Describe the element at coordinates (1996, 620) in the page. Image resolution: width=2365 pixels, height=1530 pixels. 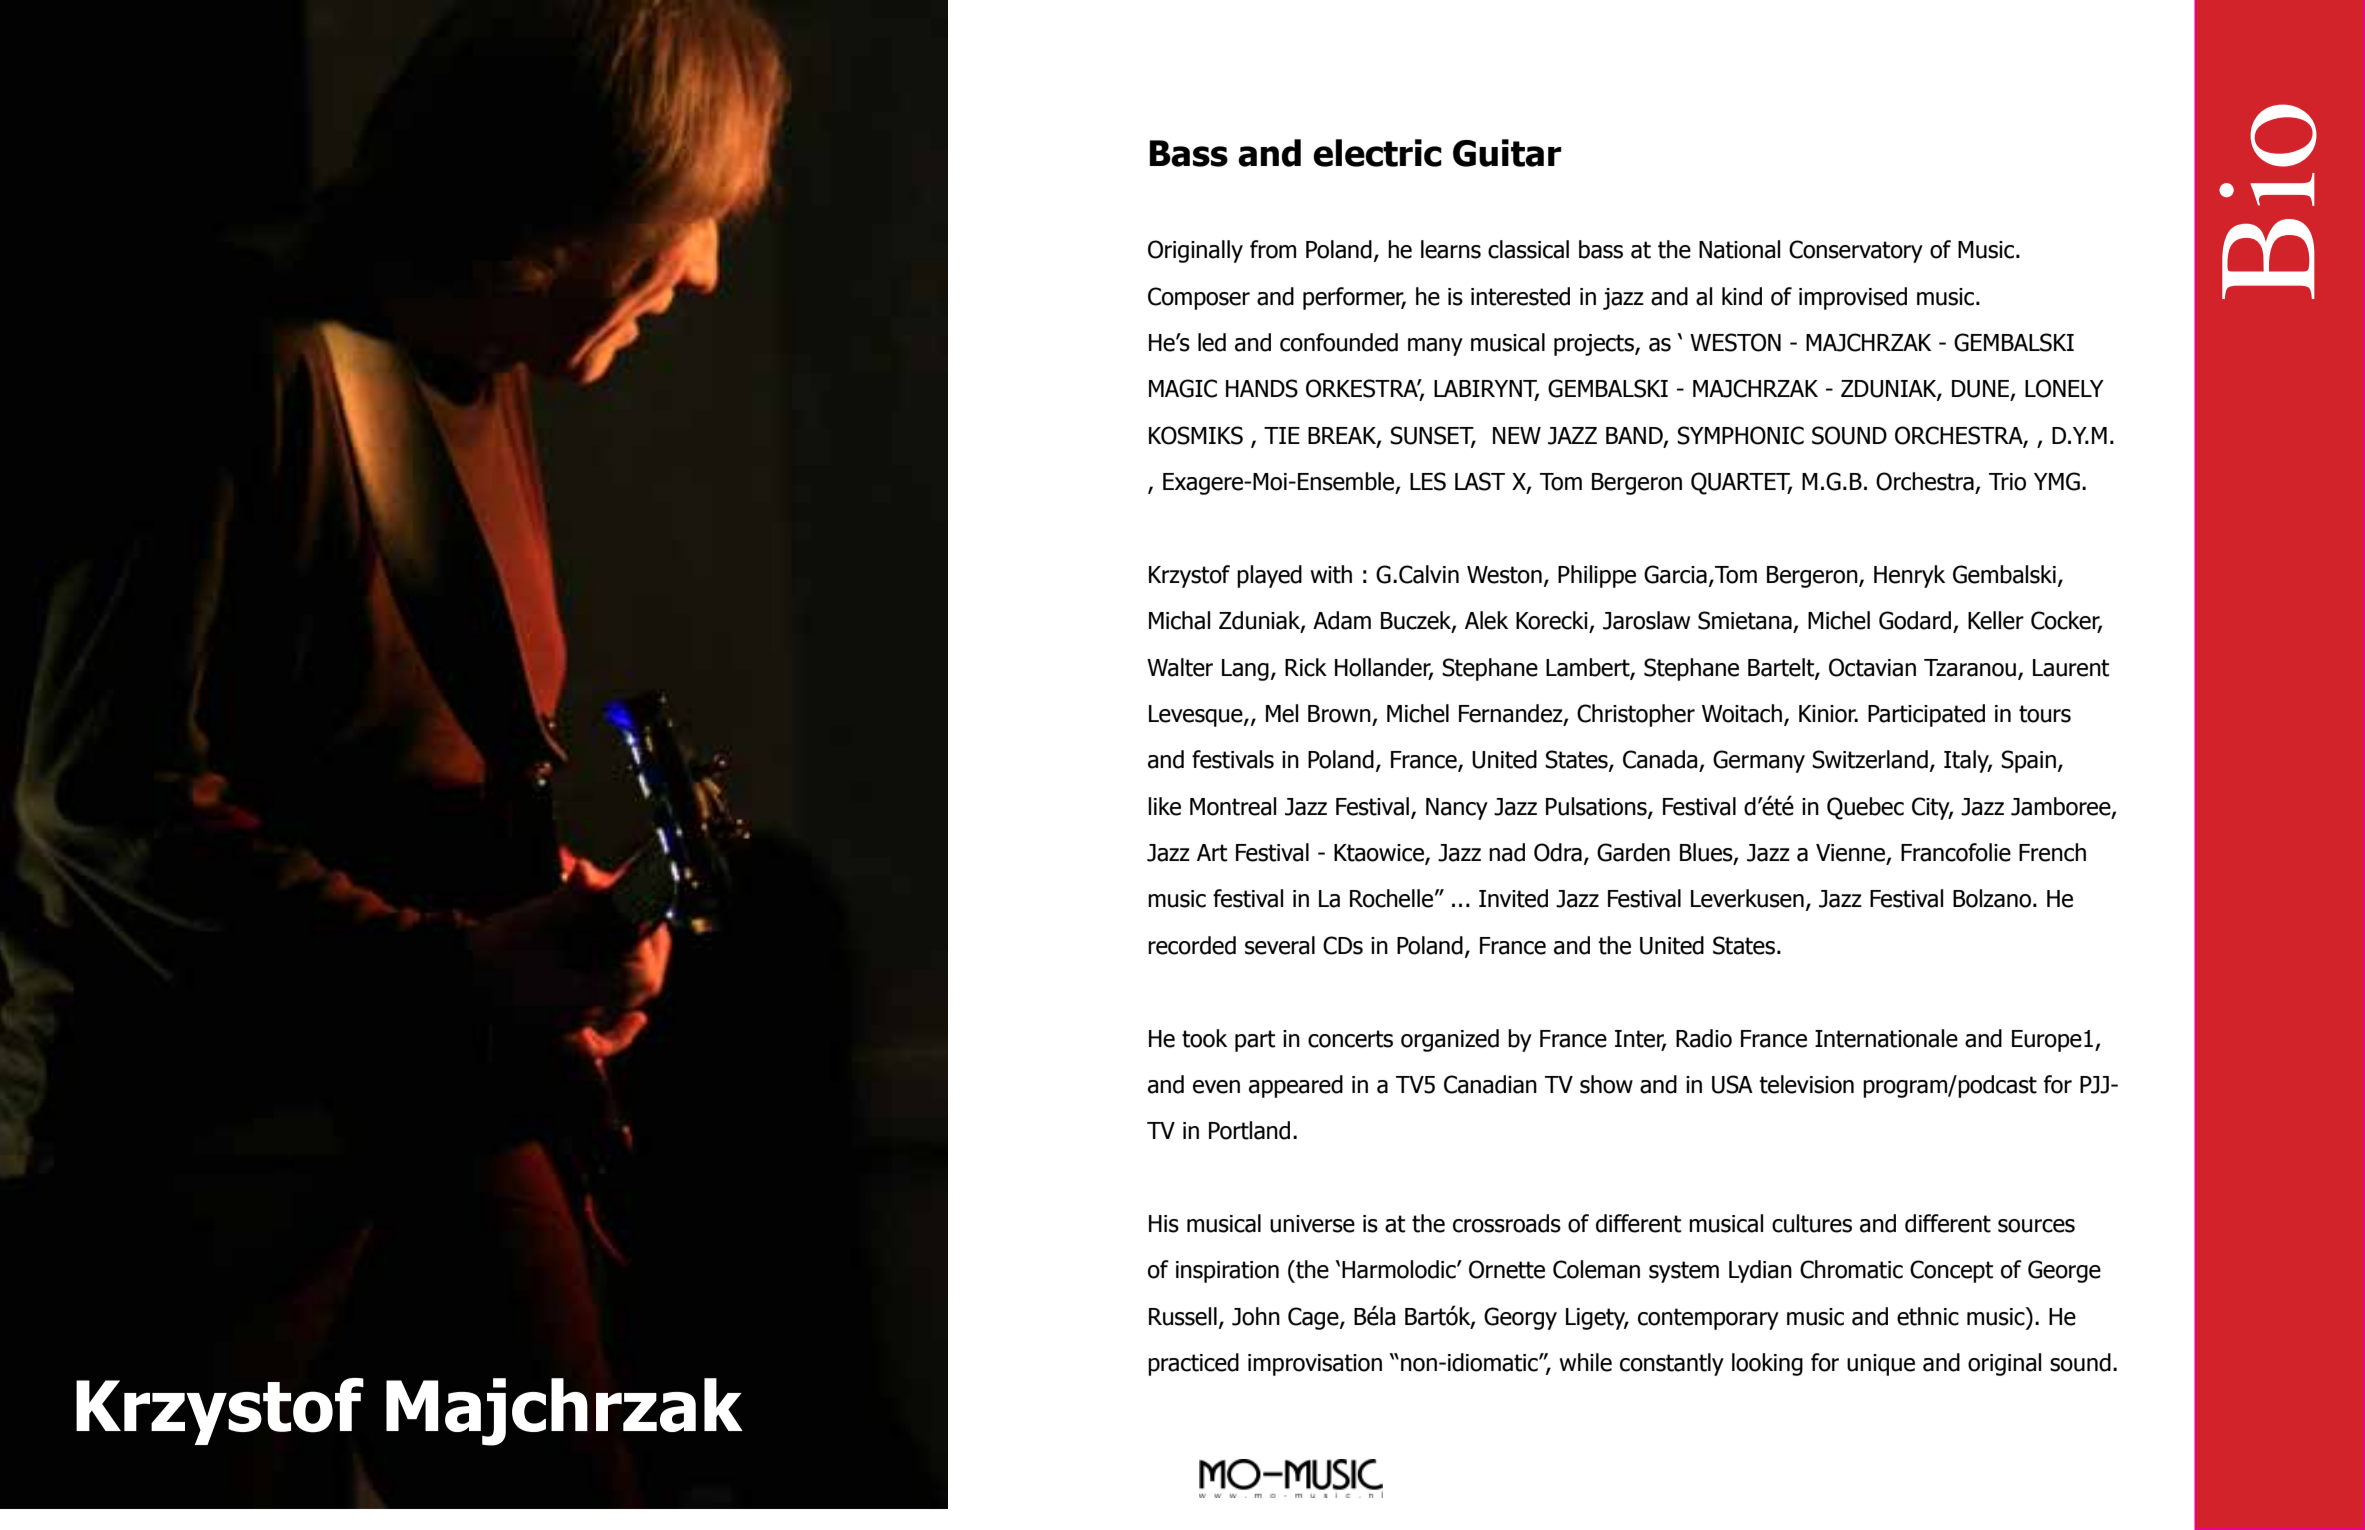
I see `Keller` at that location.
